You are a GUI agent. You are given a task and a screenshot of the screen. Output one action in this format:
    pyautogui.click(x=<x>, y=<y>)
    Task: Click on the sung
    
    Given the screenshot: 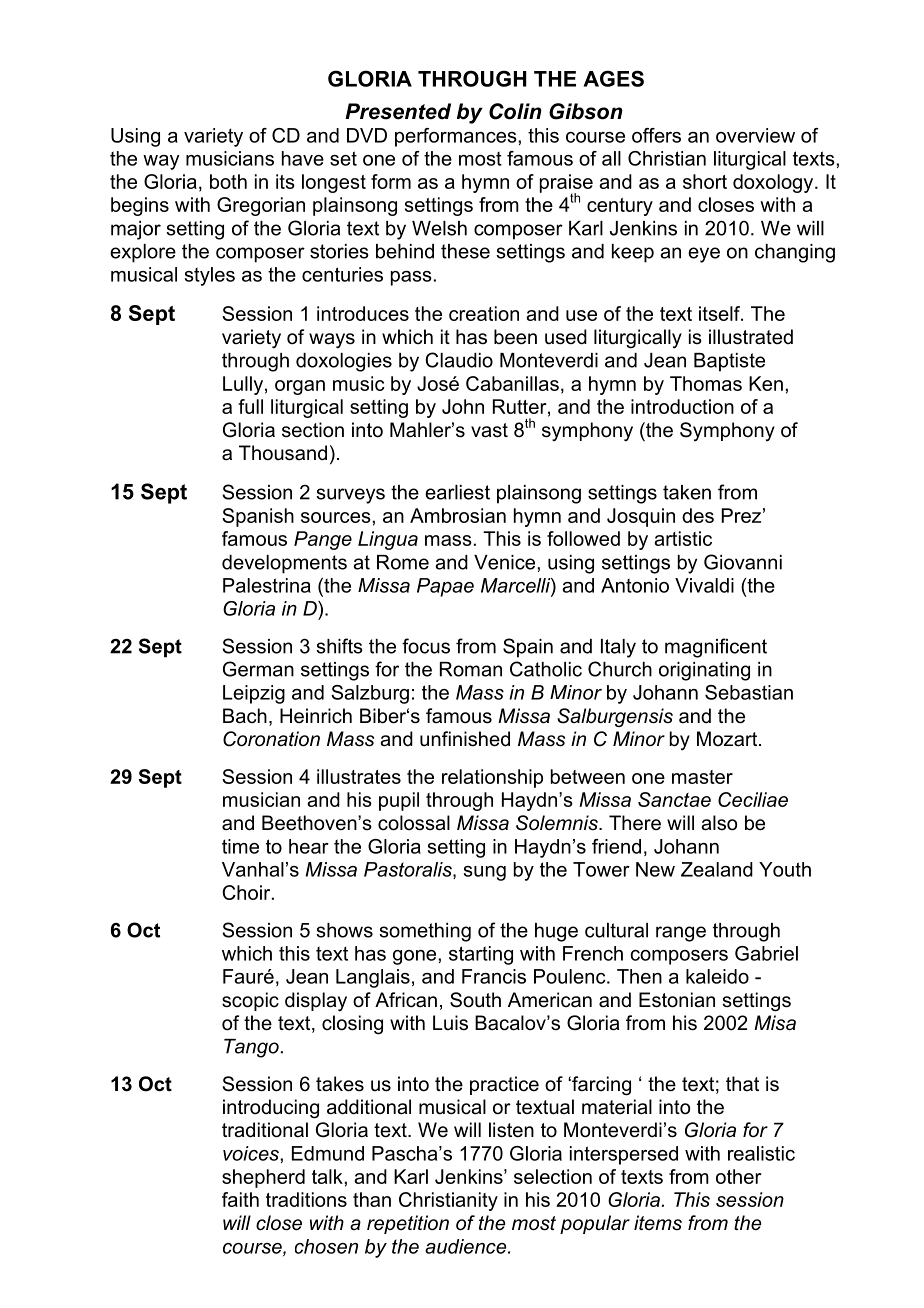 What is the action you would take?
    pyautogui.click(x=485, y=873)
